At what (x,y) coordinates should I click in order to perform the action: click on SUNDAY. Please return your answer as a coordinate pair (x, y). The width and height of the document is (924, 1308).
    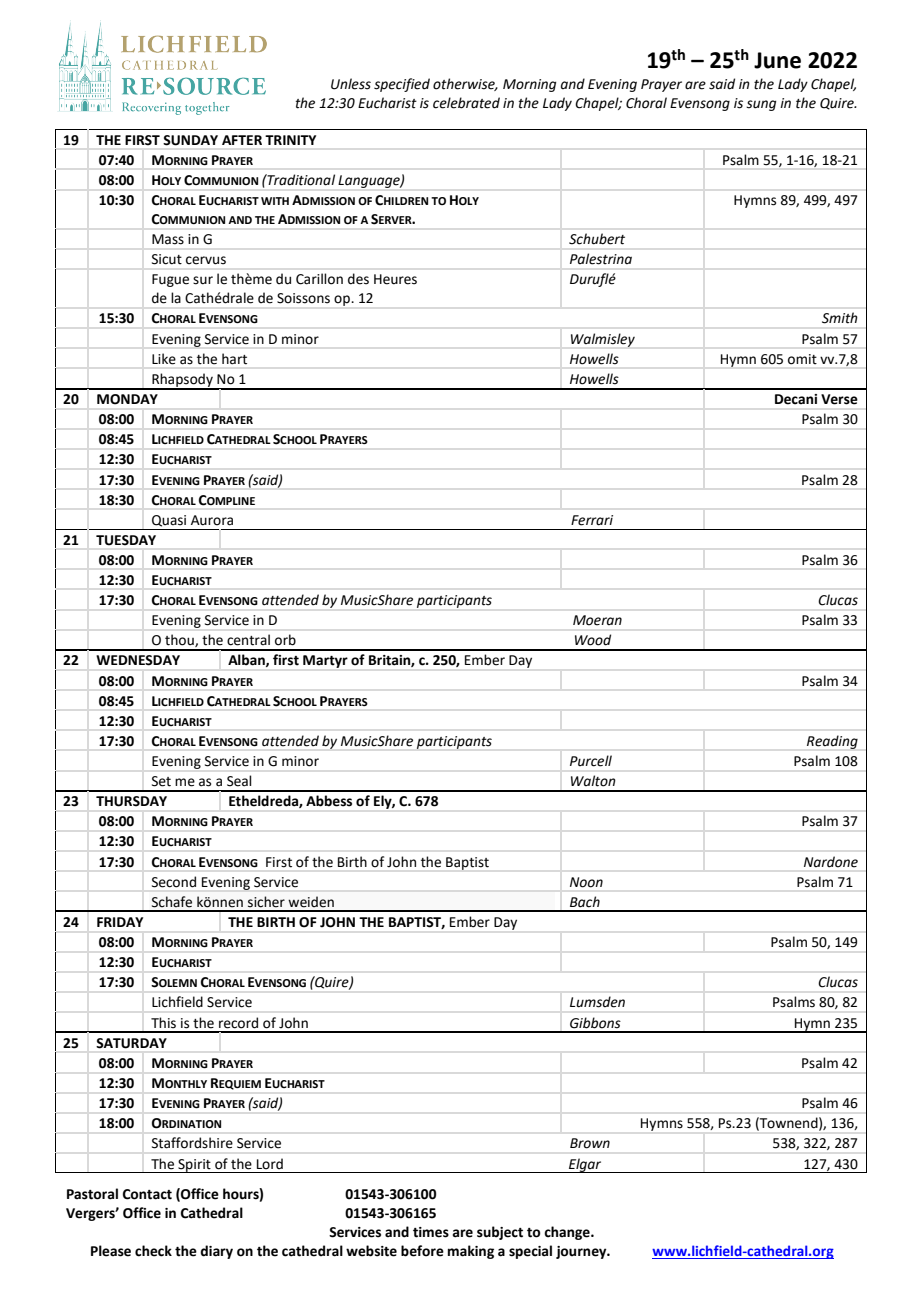
    Looking at the image, I should click on (190, 140).
